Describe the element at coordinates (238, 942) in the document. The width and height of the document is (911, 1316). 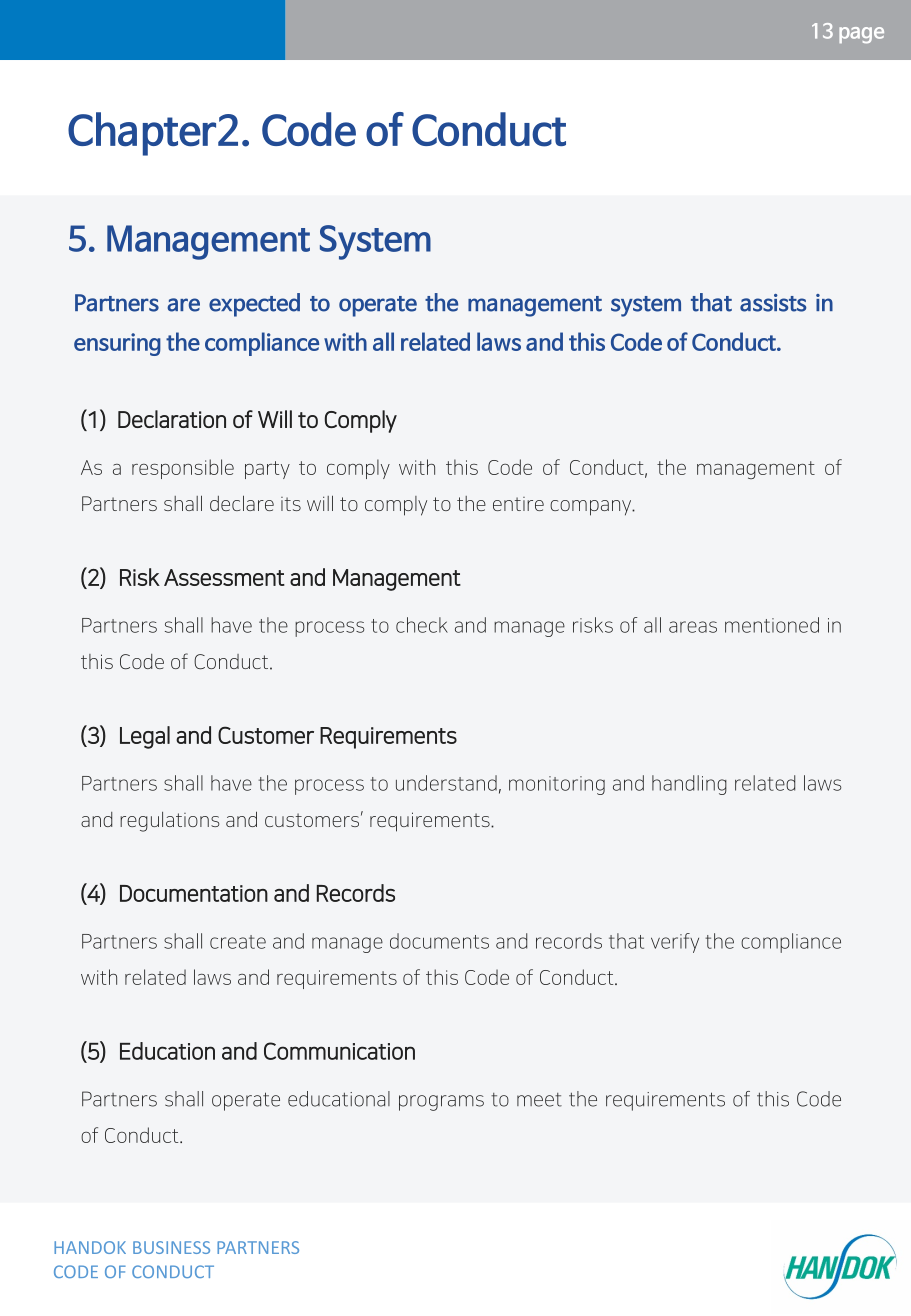
I see `create` at that location.
